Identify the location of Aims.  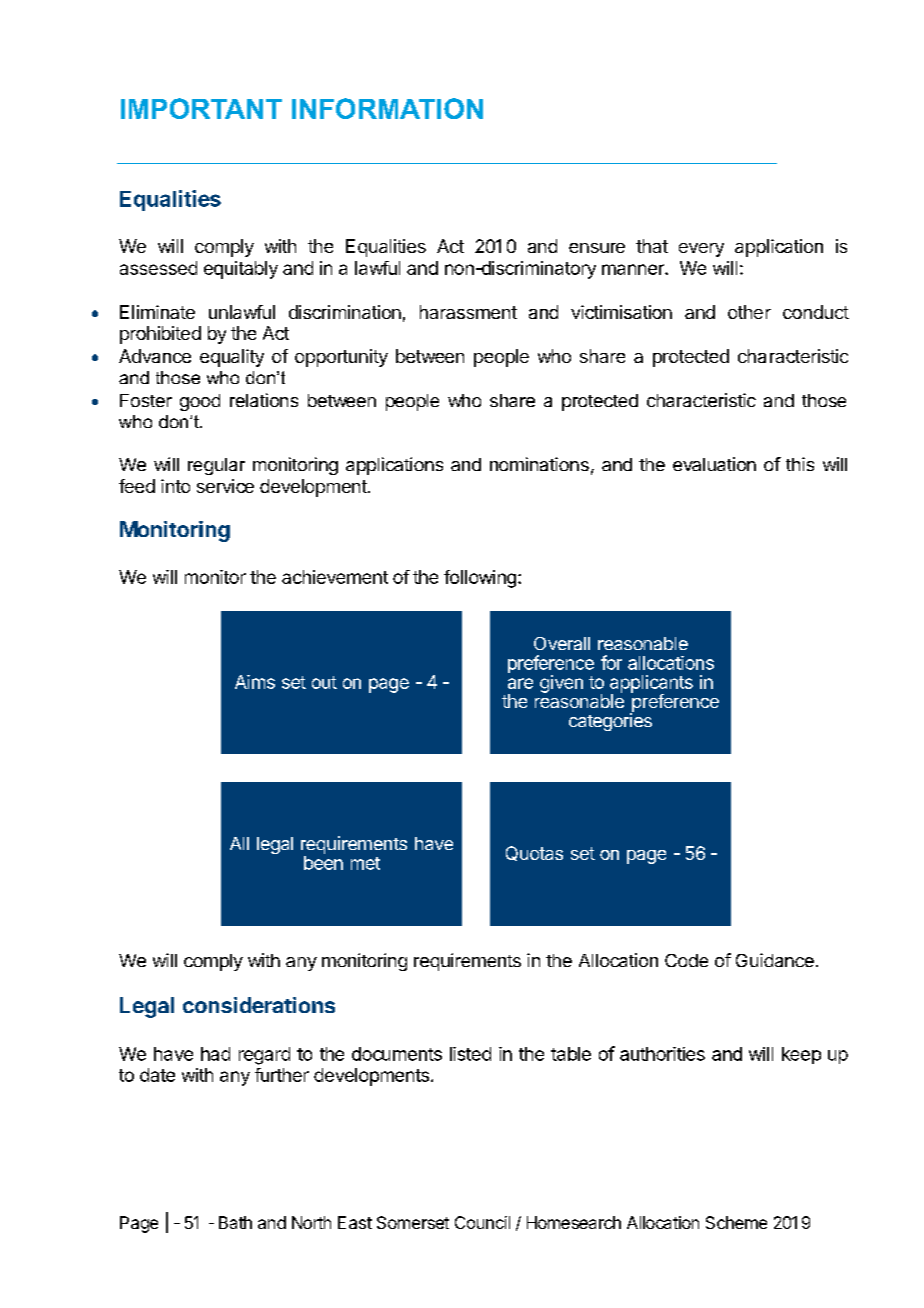
(255, 682).
